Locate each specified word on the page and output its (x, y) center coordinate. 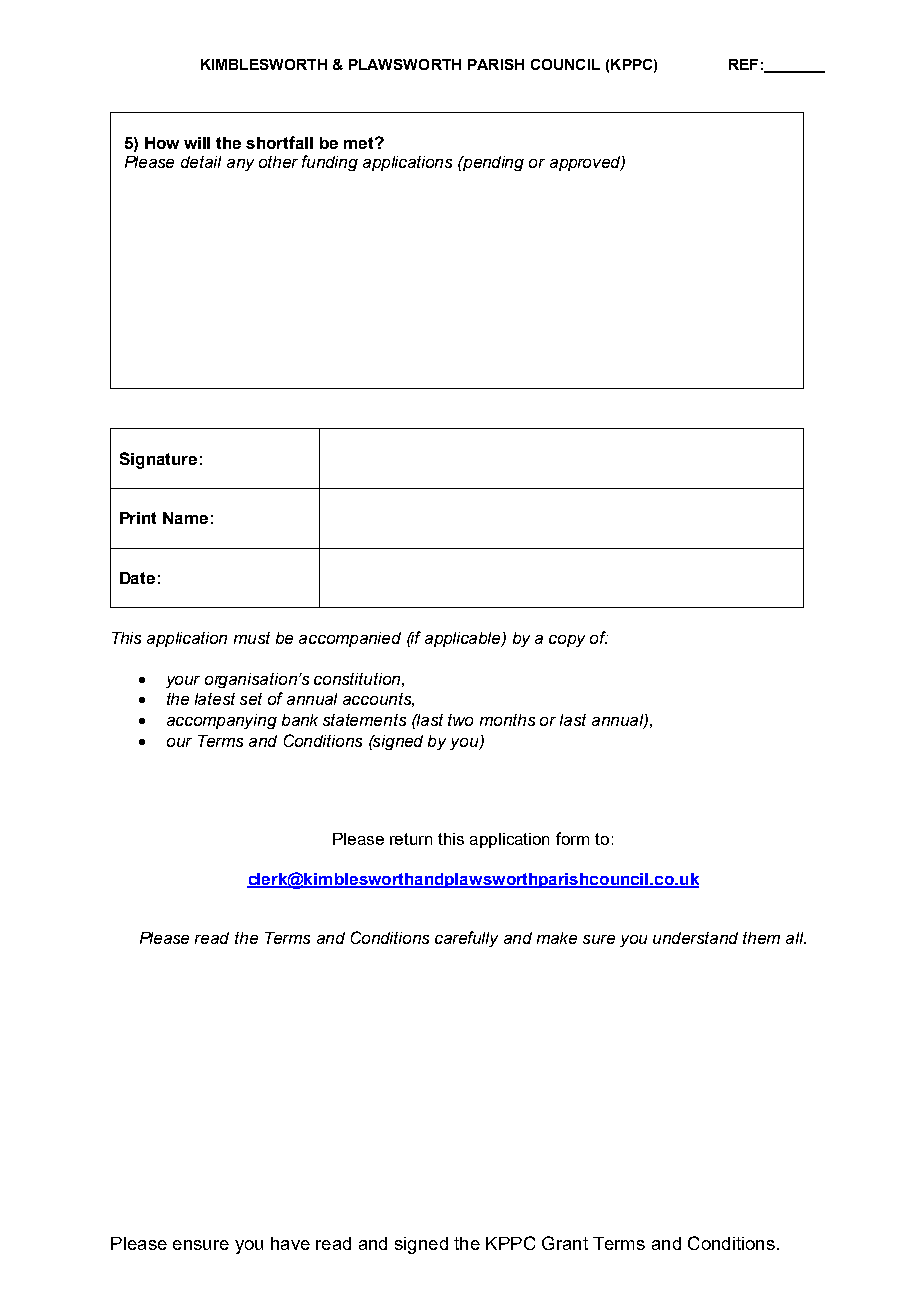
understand (695, 938)
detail (201, 162)
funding (330, 163)
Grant (565, 1243)
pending (492, 163)
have (290, 1243)
